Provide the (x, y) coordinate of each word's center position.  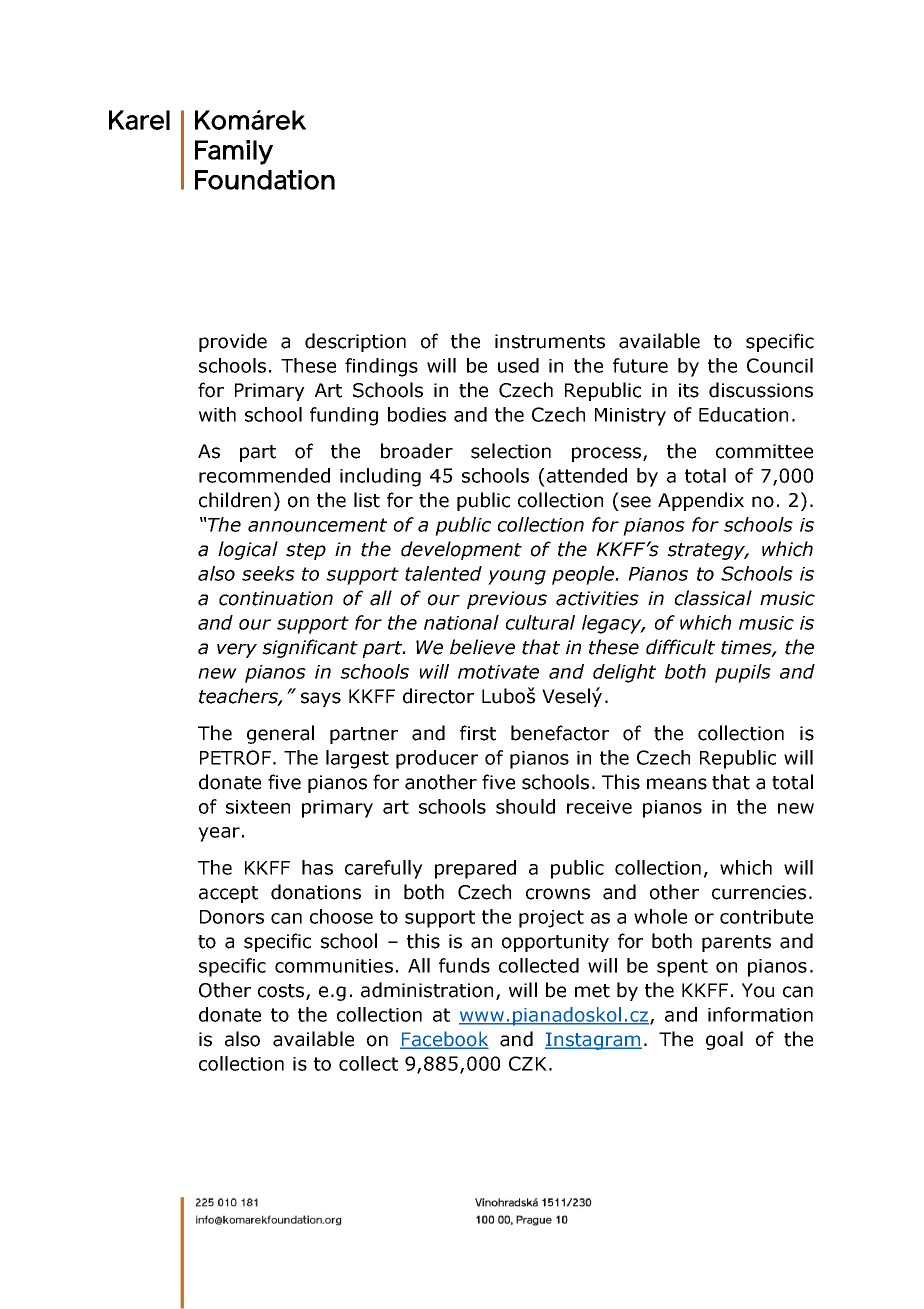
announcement (317, 525)
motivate (498, 672)
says (321, 699)
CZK (528, 1063)
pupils (743, 673)
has (317, 867)
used (518, 365)
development (461, 550)
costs (282, 992)
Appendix (701, 501)
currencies (759, 892)
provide (233, 342)
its (689, 390)
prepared (475, 869)
